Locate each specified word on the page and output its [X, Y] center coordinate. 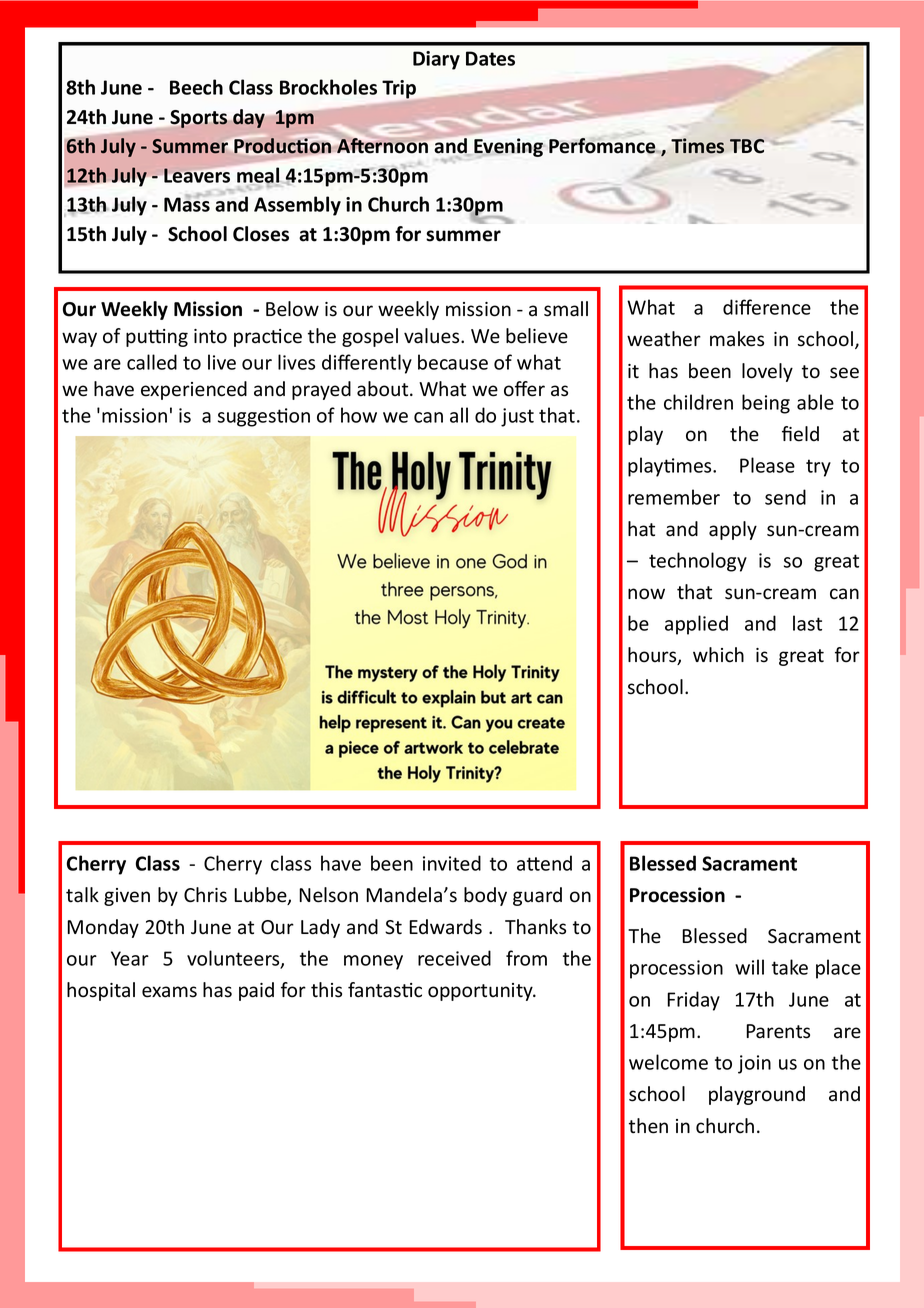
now [646, 594]
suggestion [264, 417]
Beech [196, 87]
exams [169, 992]
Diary [436, 60]
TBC [747, 146]
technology [698, 562]
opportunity [481, 992]
